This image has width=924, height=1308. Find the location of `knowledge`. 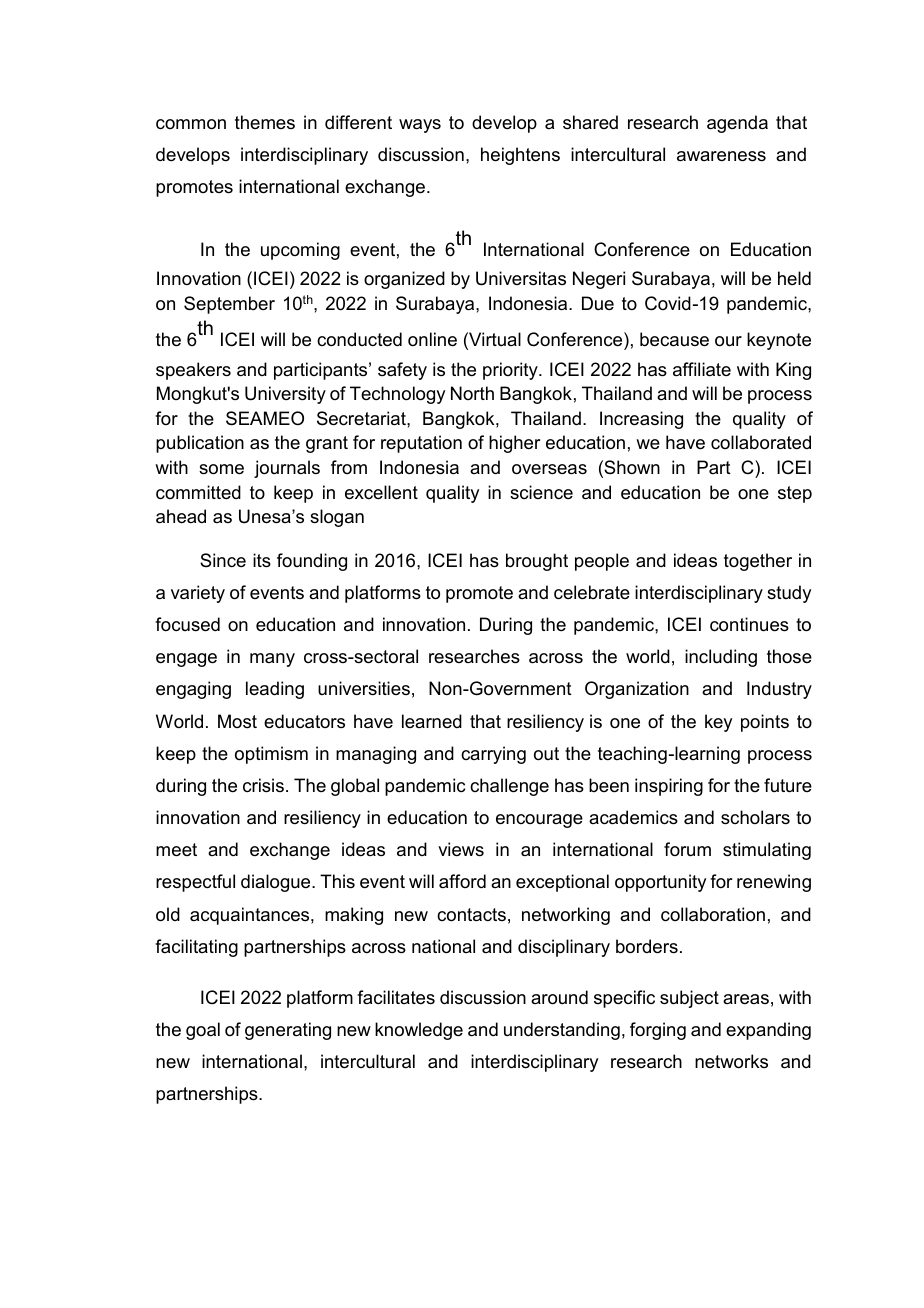

knowledge is located at coordinates (419, 1031).
